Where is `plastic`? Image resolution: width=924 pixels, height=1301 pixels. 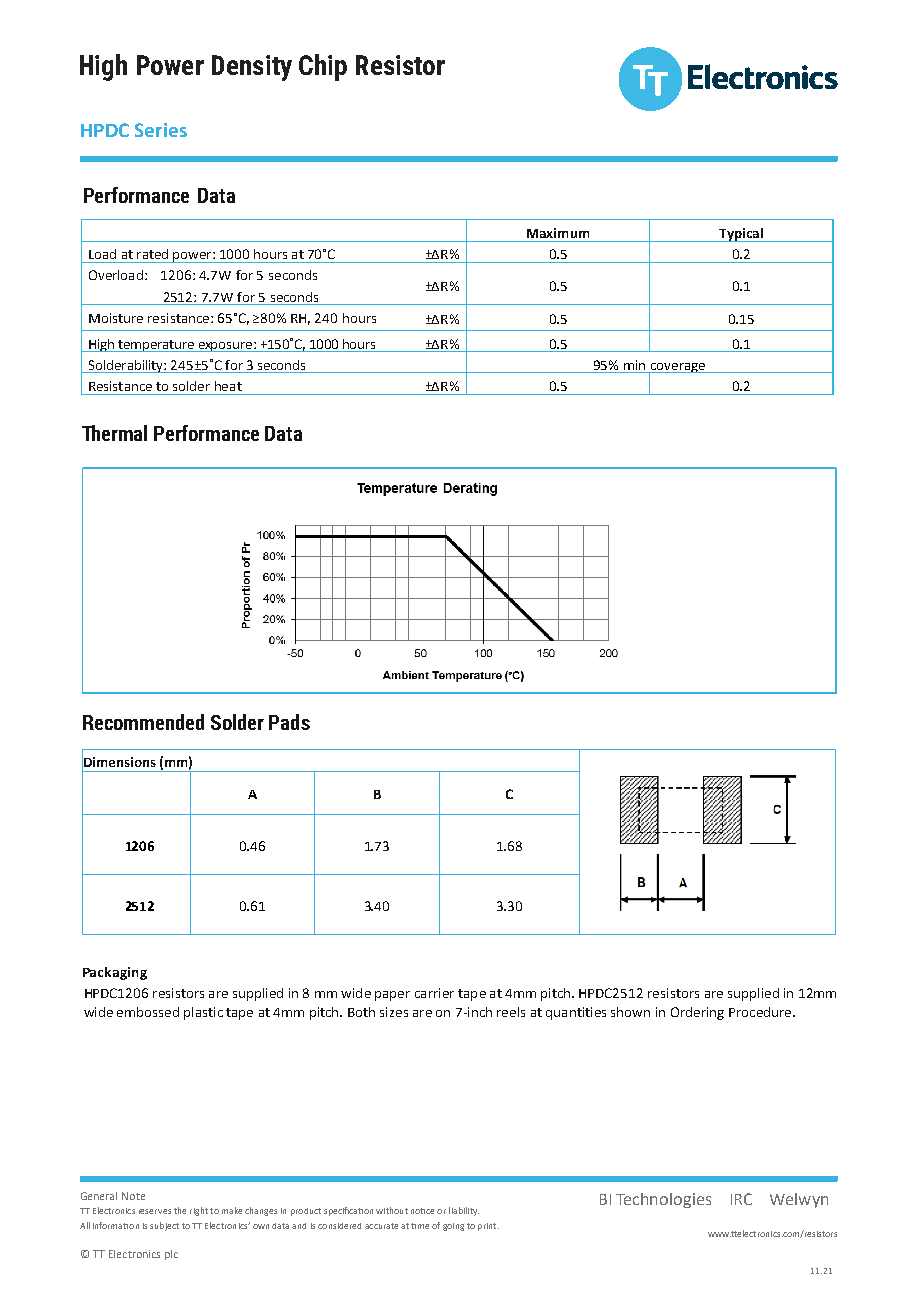
plastic is located at coordinates (203, 1013).
